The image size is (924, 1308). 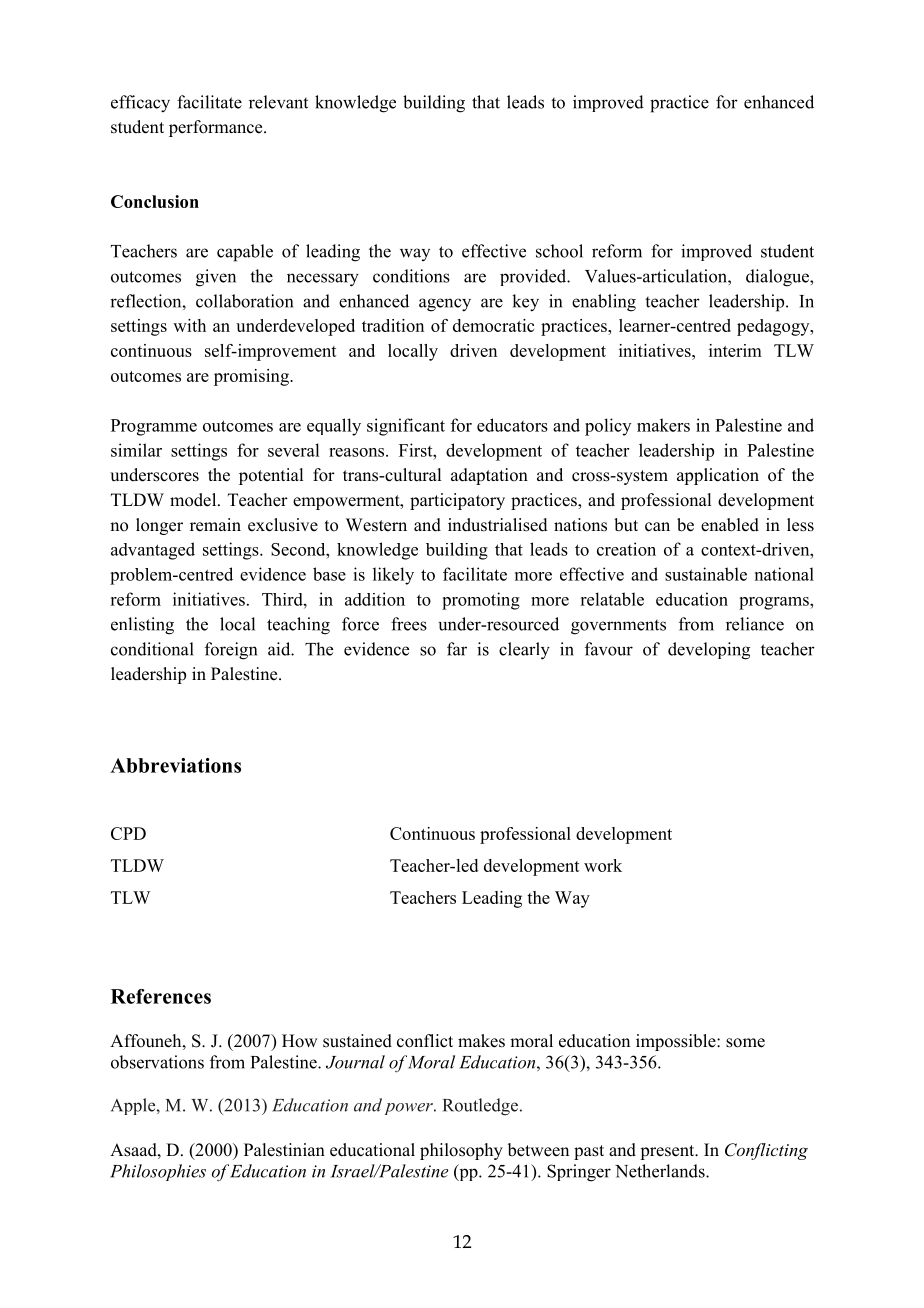 What do you see at coordinates (128, 833) in the image?
I see `CPD` at bounding box center [128, 833].
